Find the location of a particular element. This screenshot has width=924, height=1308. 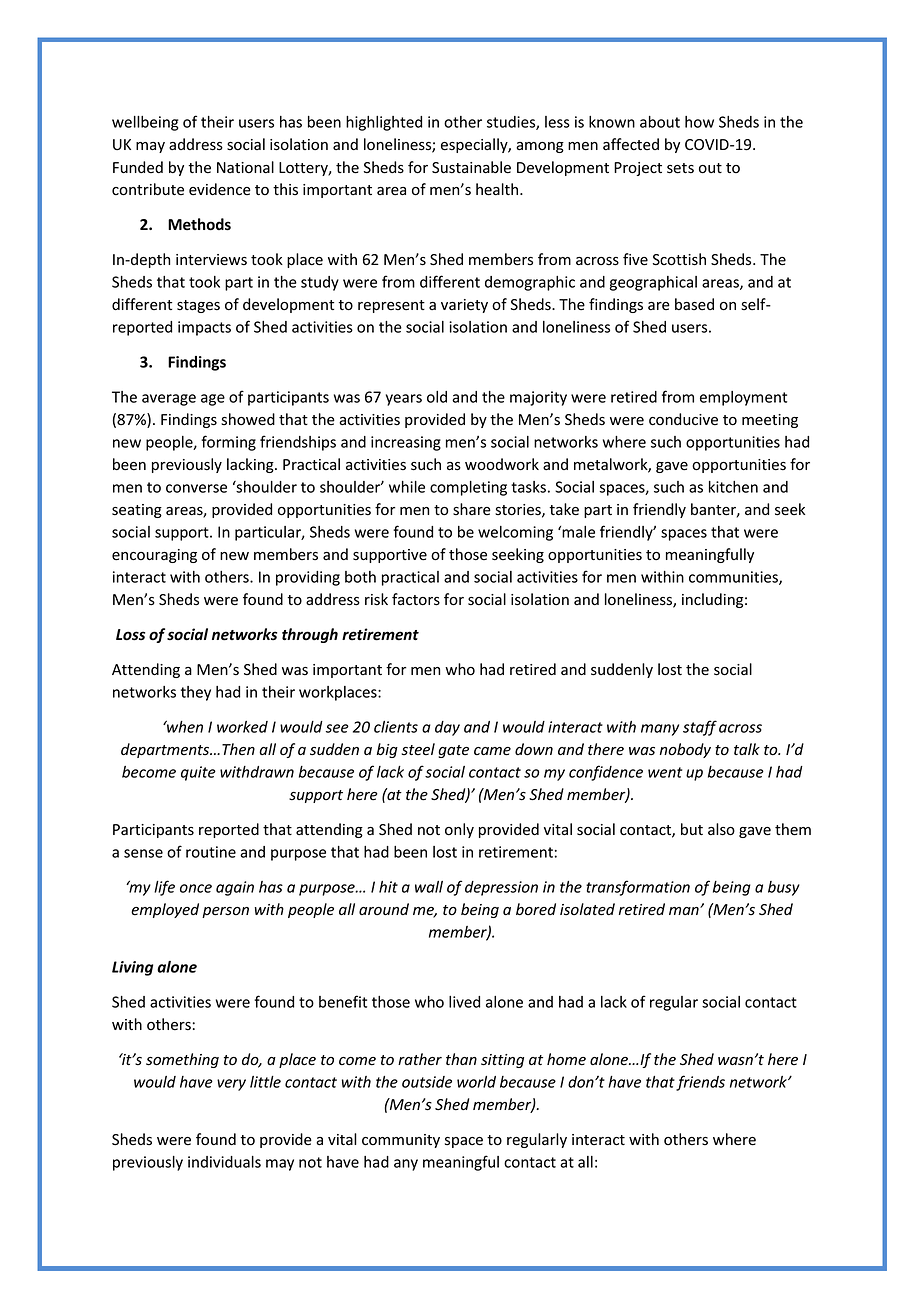

only is located at coordinates (459, 830).
